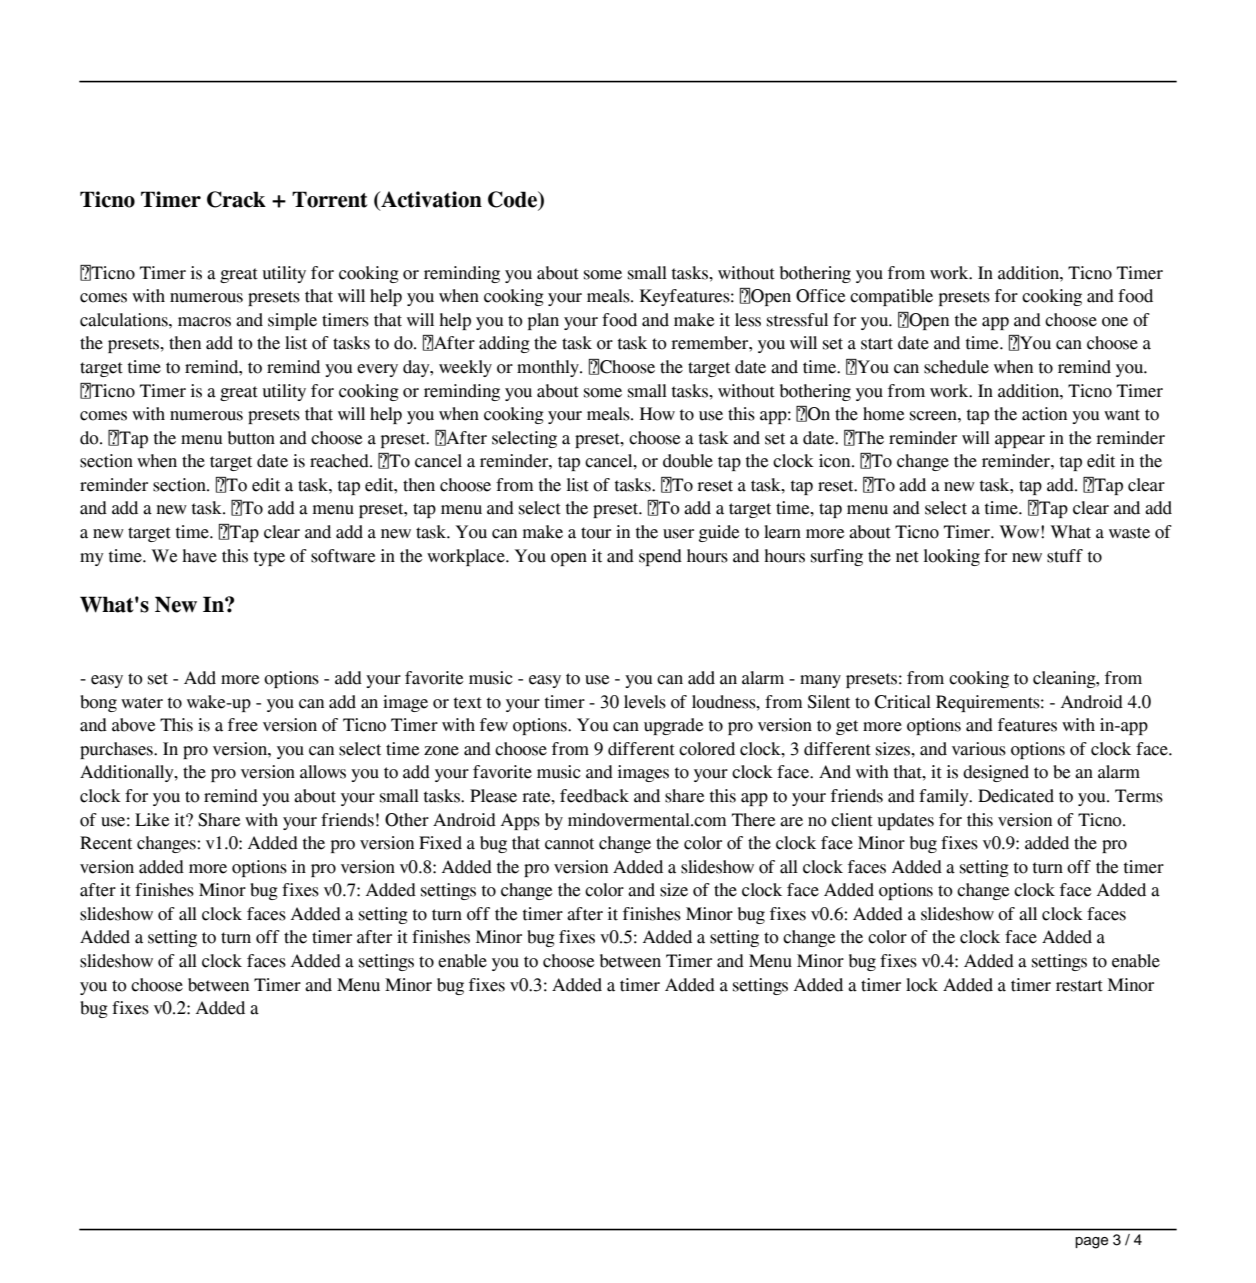 This screenshot has height=1283, width=1256. I want to click on client, so click(852, 820).
